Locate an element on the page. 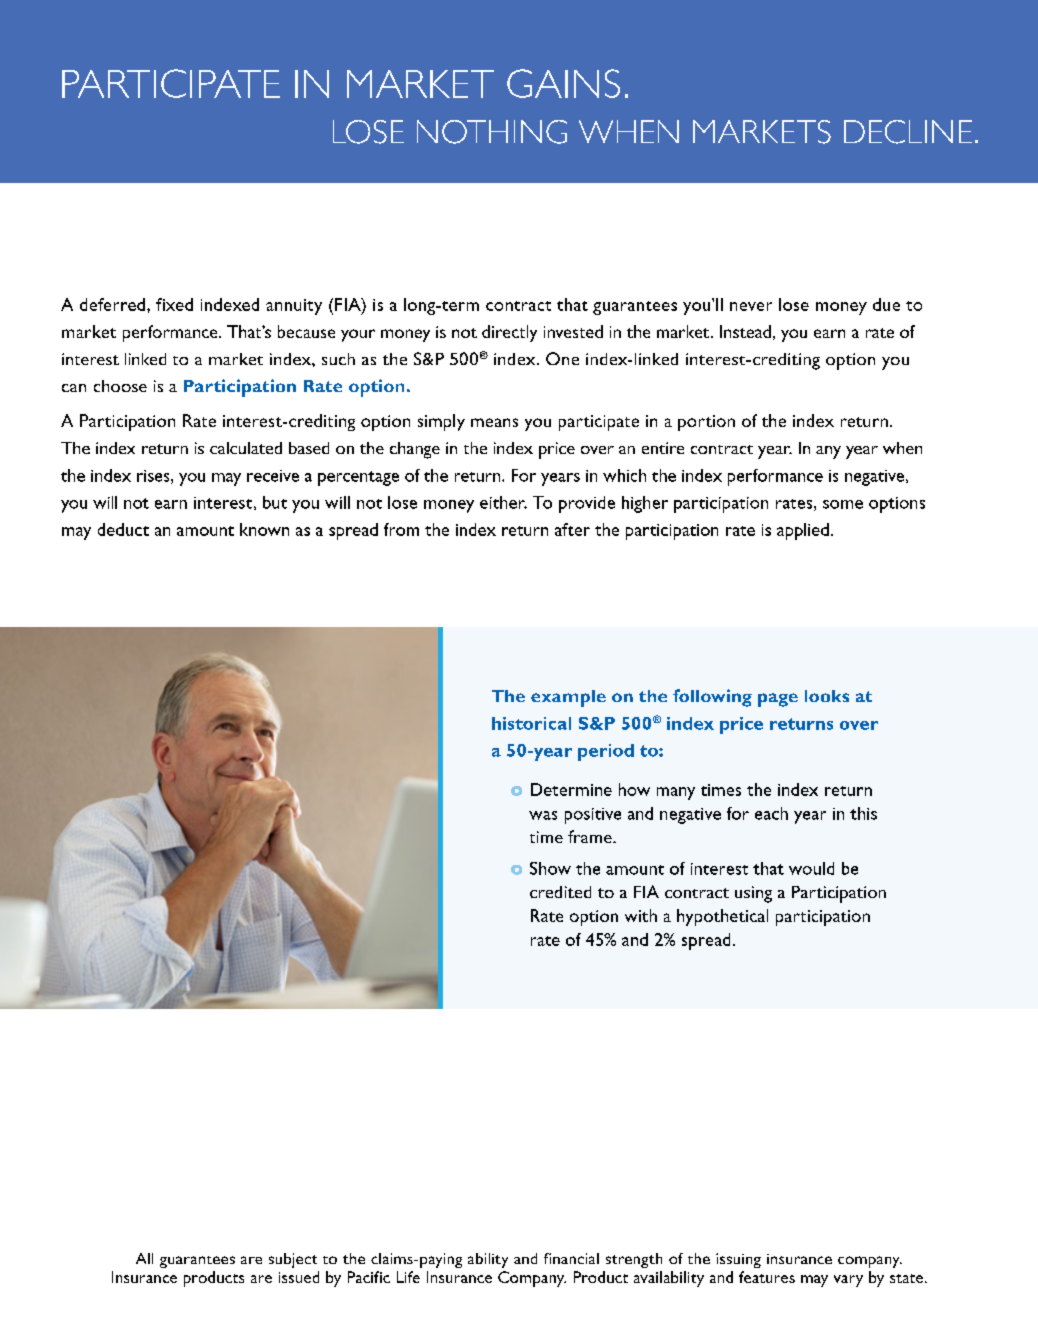 The image size is (1038, 1344). fixed is located at coordinates (174, 304).
